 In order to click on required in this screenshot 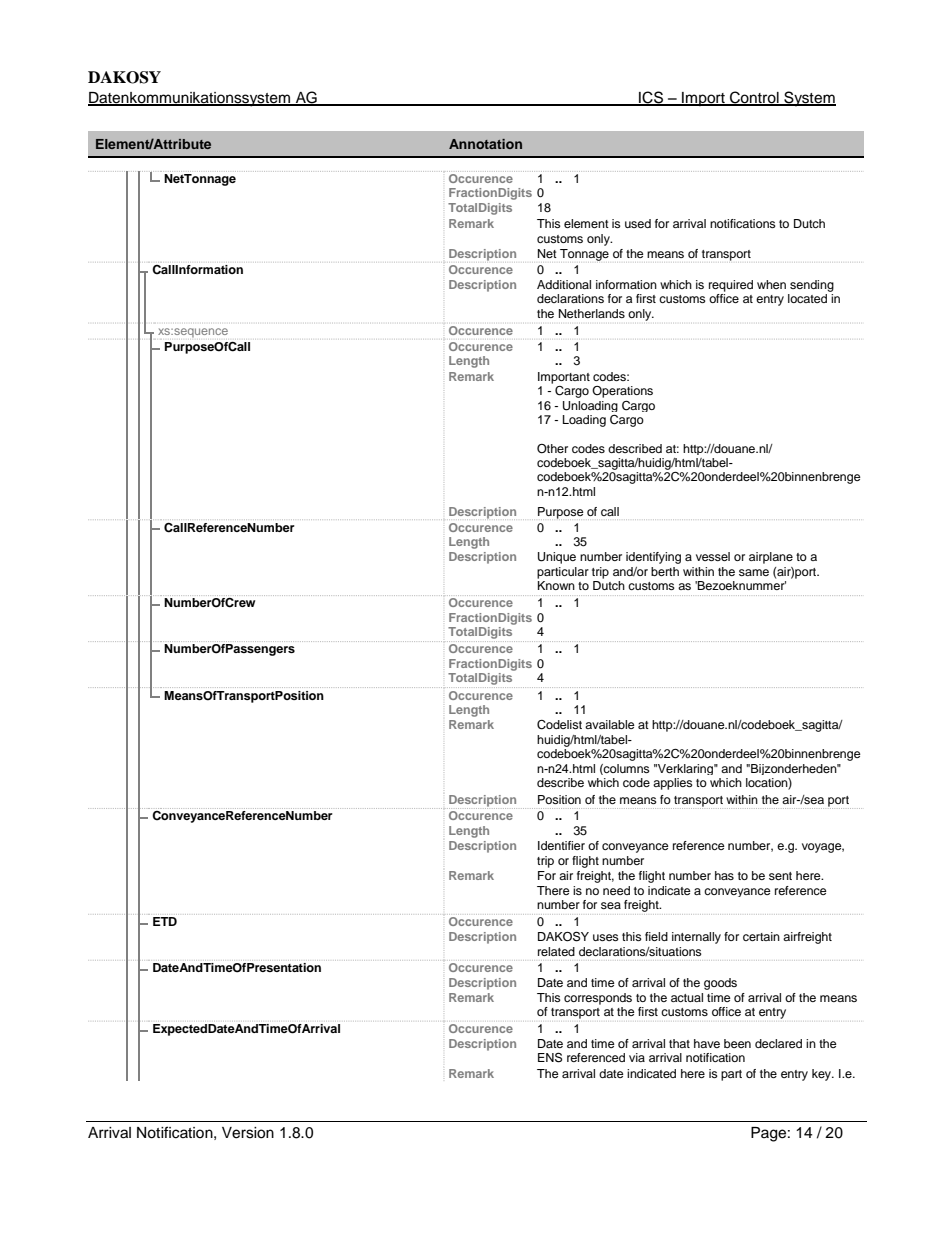, I will do `click(731, 286)`.
